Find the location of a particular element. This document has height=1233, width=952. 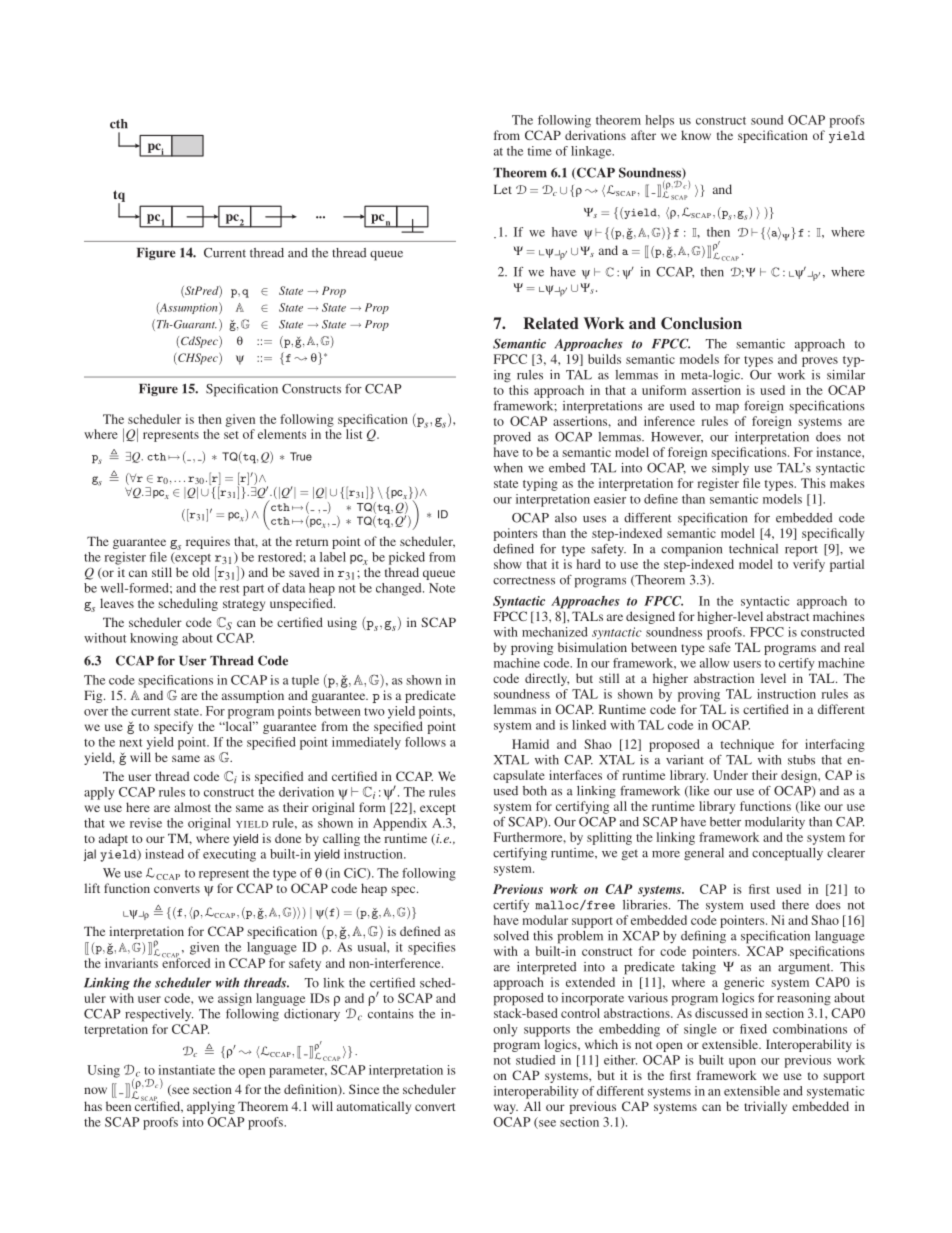

after is located at coordinates (643, 135).
